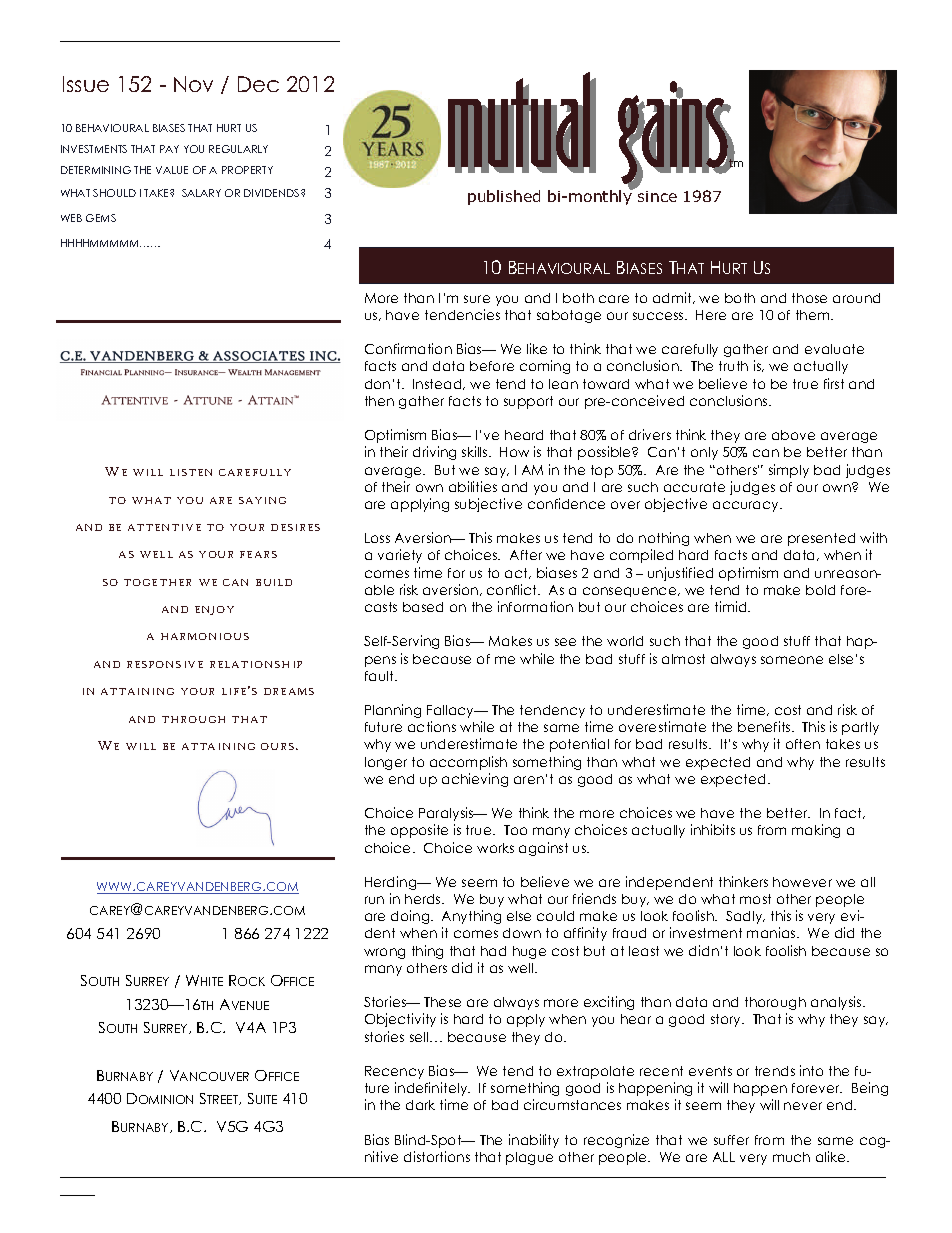 The image size is (952, 1233). Describe the element at coordinates (394, 1072) in the page. I see `Recency` at that location.
